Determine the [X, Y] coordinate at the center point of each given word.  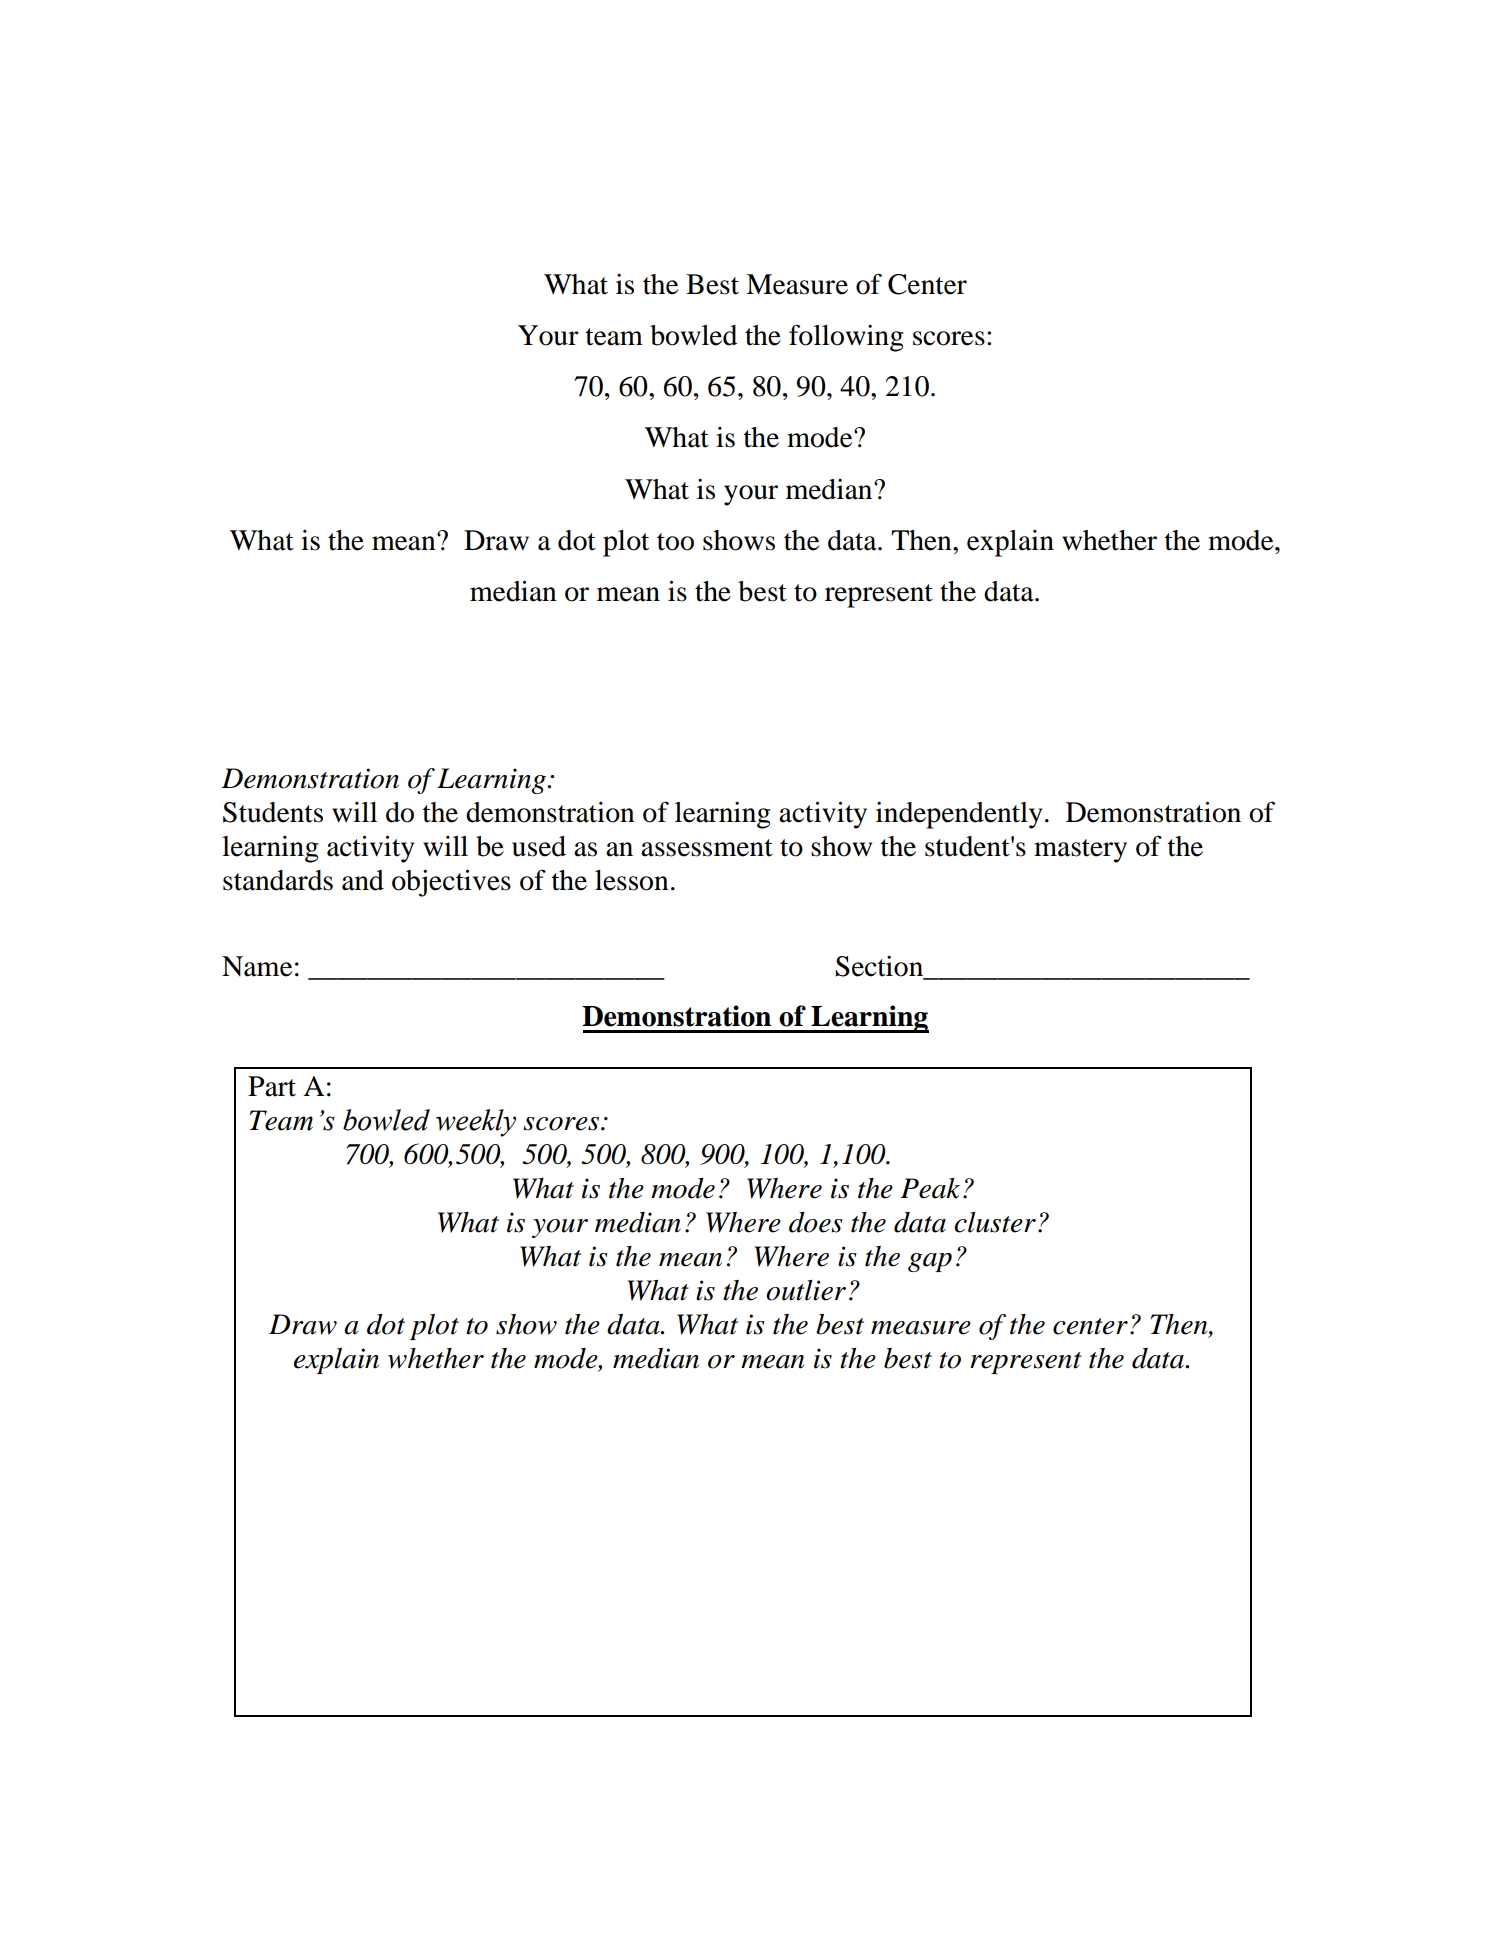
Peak [930, 1188]
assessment [707, 848]
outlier [806, 1290]
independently [959, 815]
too [675, 542]
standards [278, 880]
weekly [476, 1123]
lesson [632, 880]
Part [272, 1086]
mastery [1080, 851]
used [539, 846]
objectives [451, 883]
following [846, 338]
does [816, 1222]
